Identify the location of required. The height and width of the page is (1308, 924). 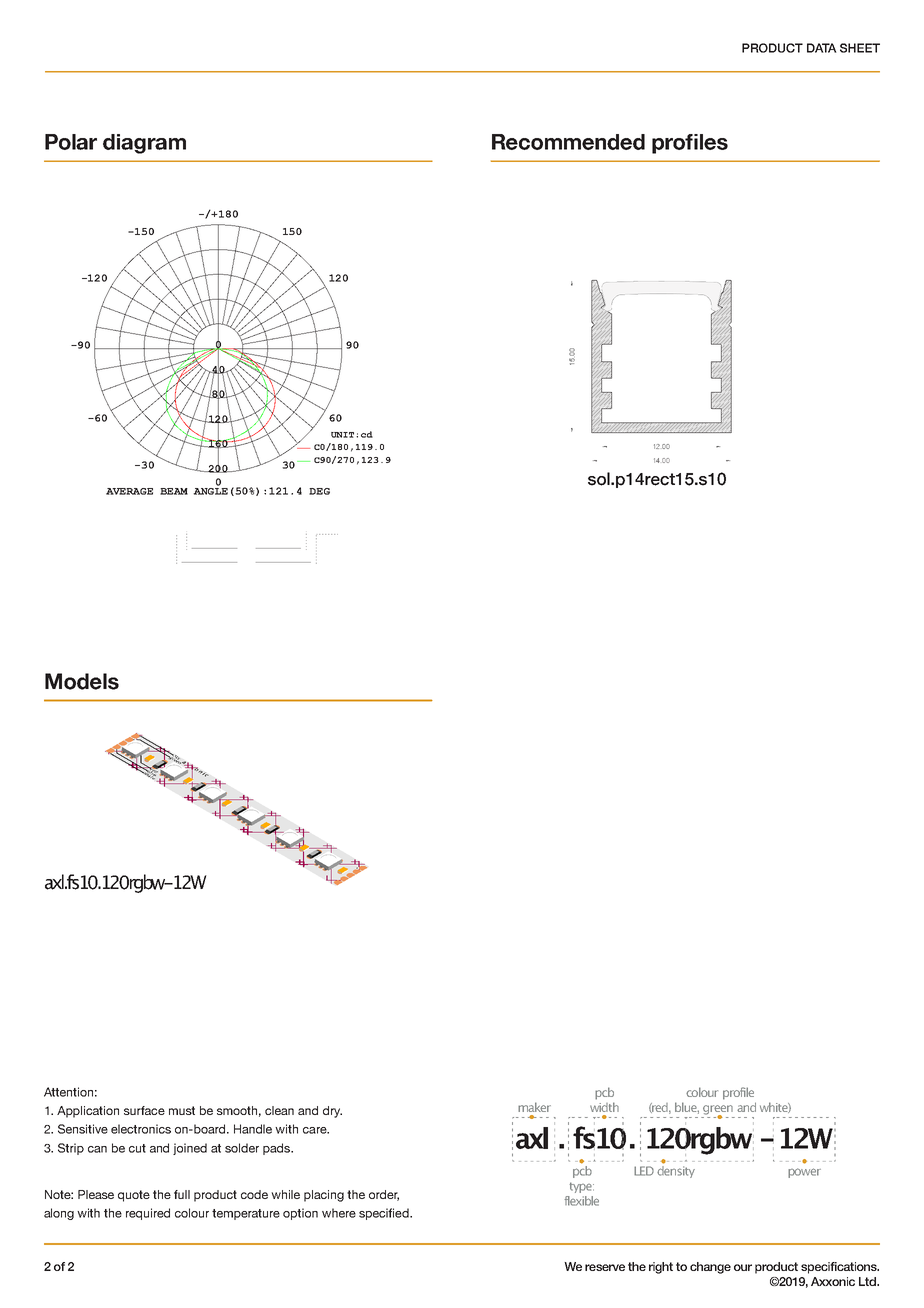
(148, 1214).
